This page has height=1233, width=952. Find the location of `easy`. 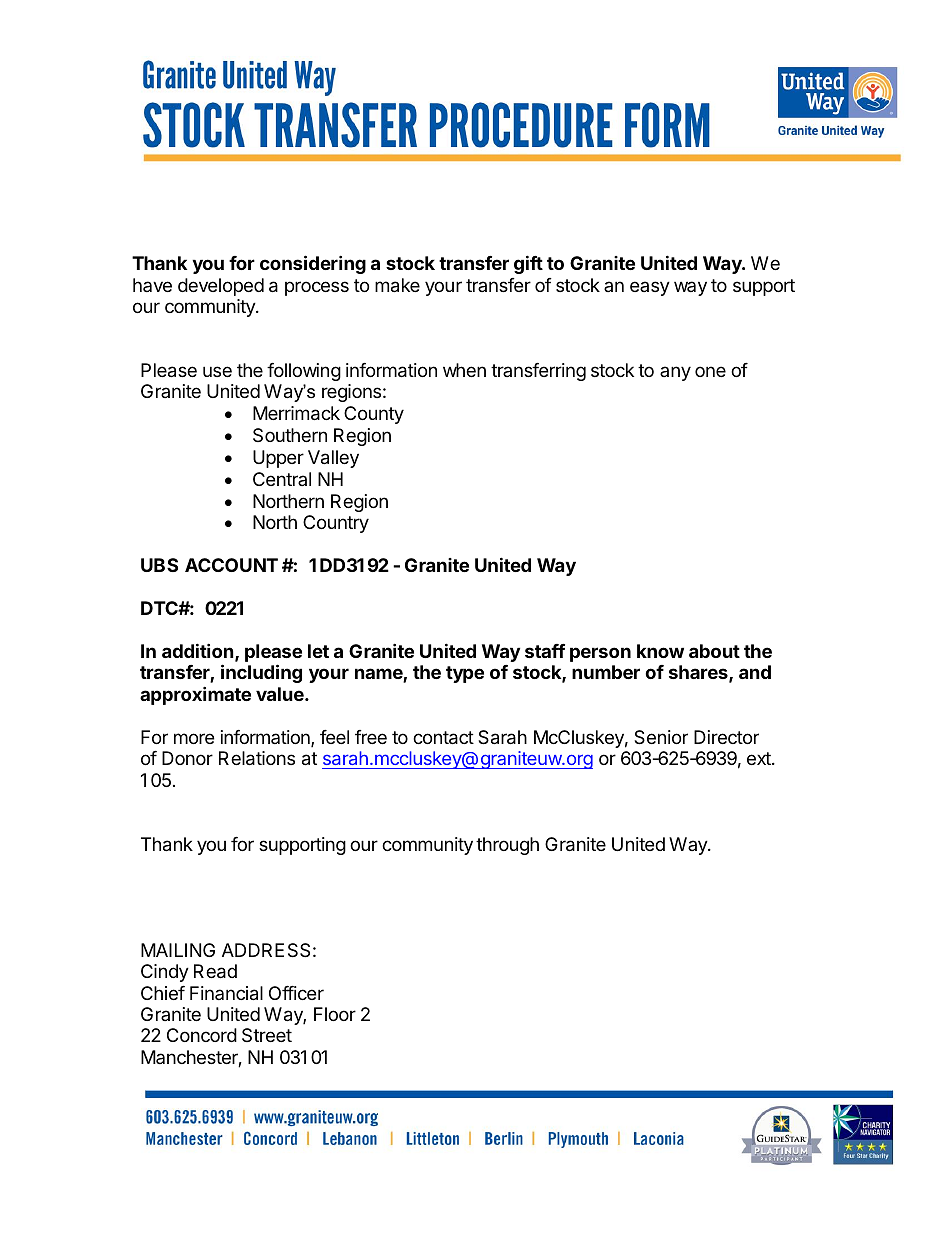

easy is located at coordinates (650, 288).
